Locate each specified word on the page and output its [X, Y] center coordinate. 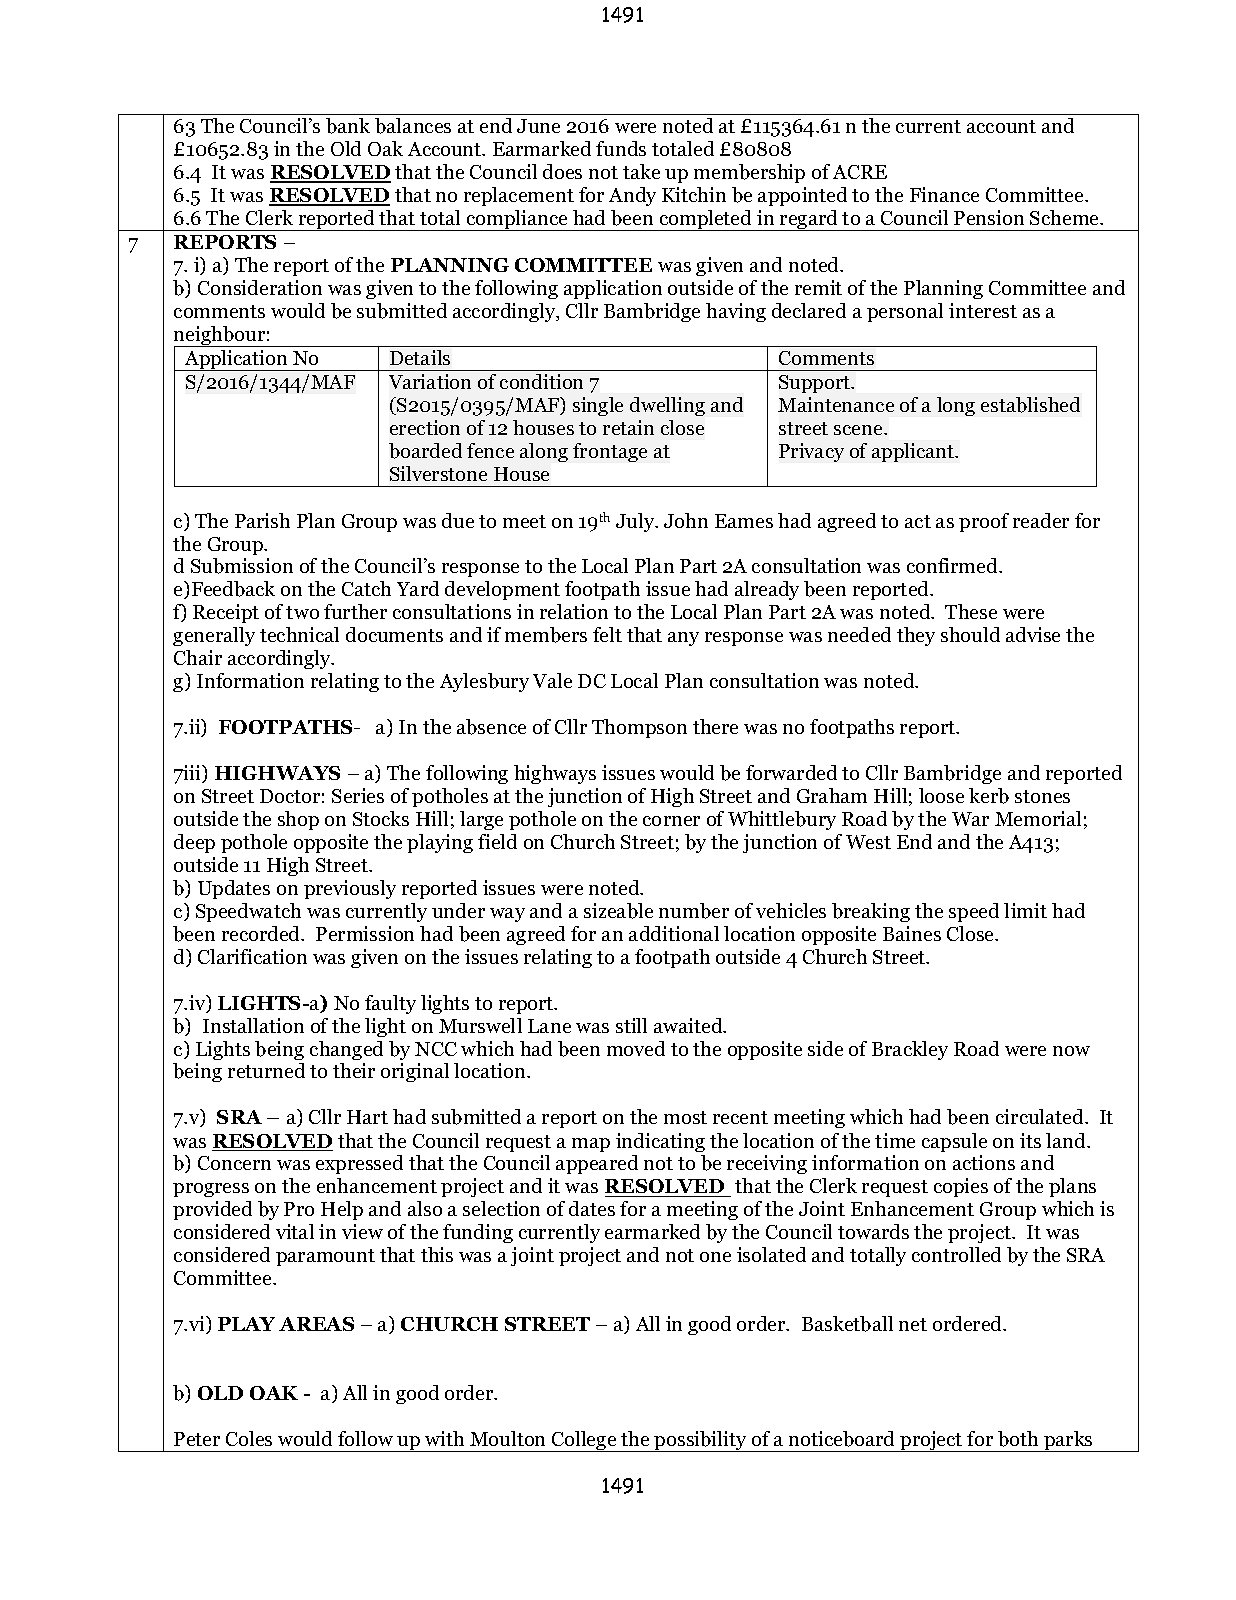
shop [298, 820]
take [641, 171]
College [584, 1441]
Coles [249, 1438]
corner [671, 821]
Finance [944, 194]
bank [348, 126]
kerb [989, 796]
